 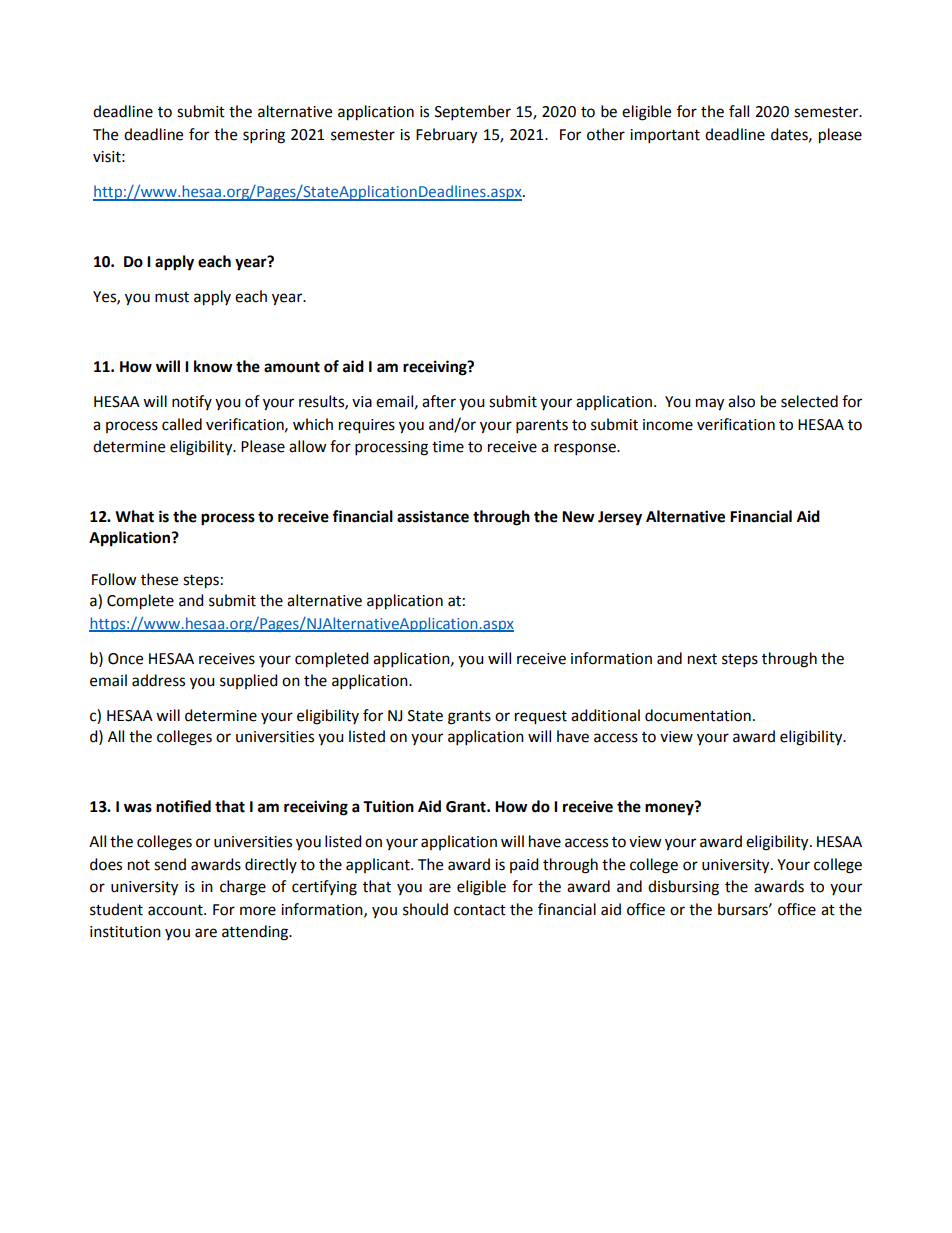 I want to click on spring, so click(x=264, y=136).
